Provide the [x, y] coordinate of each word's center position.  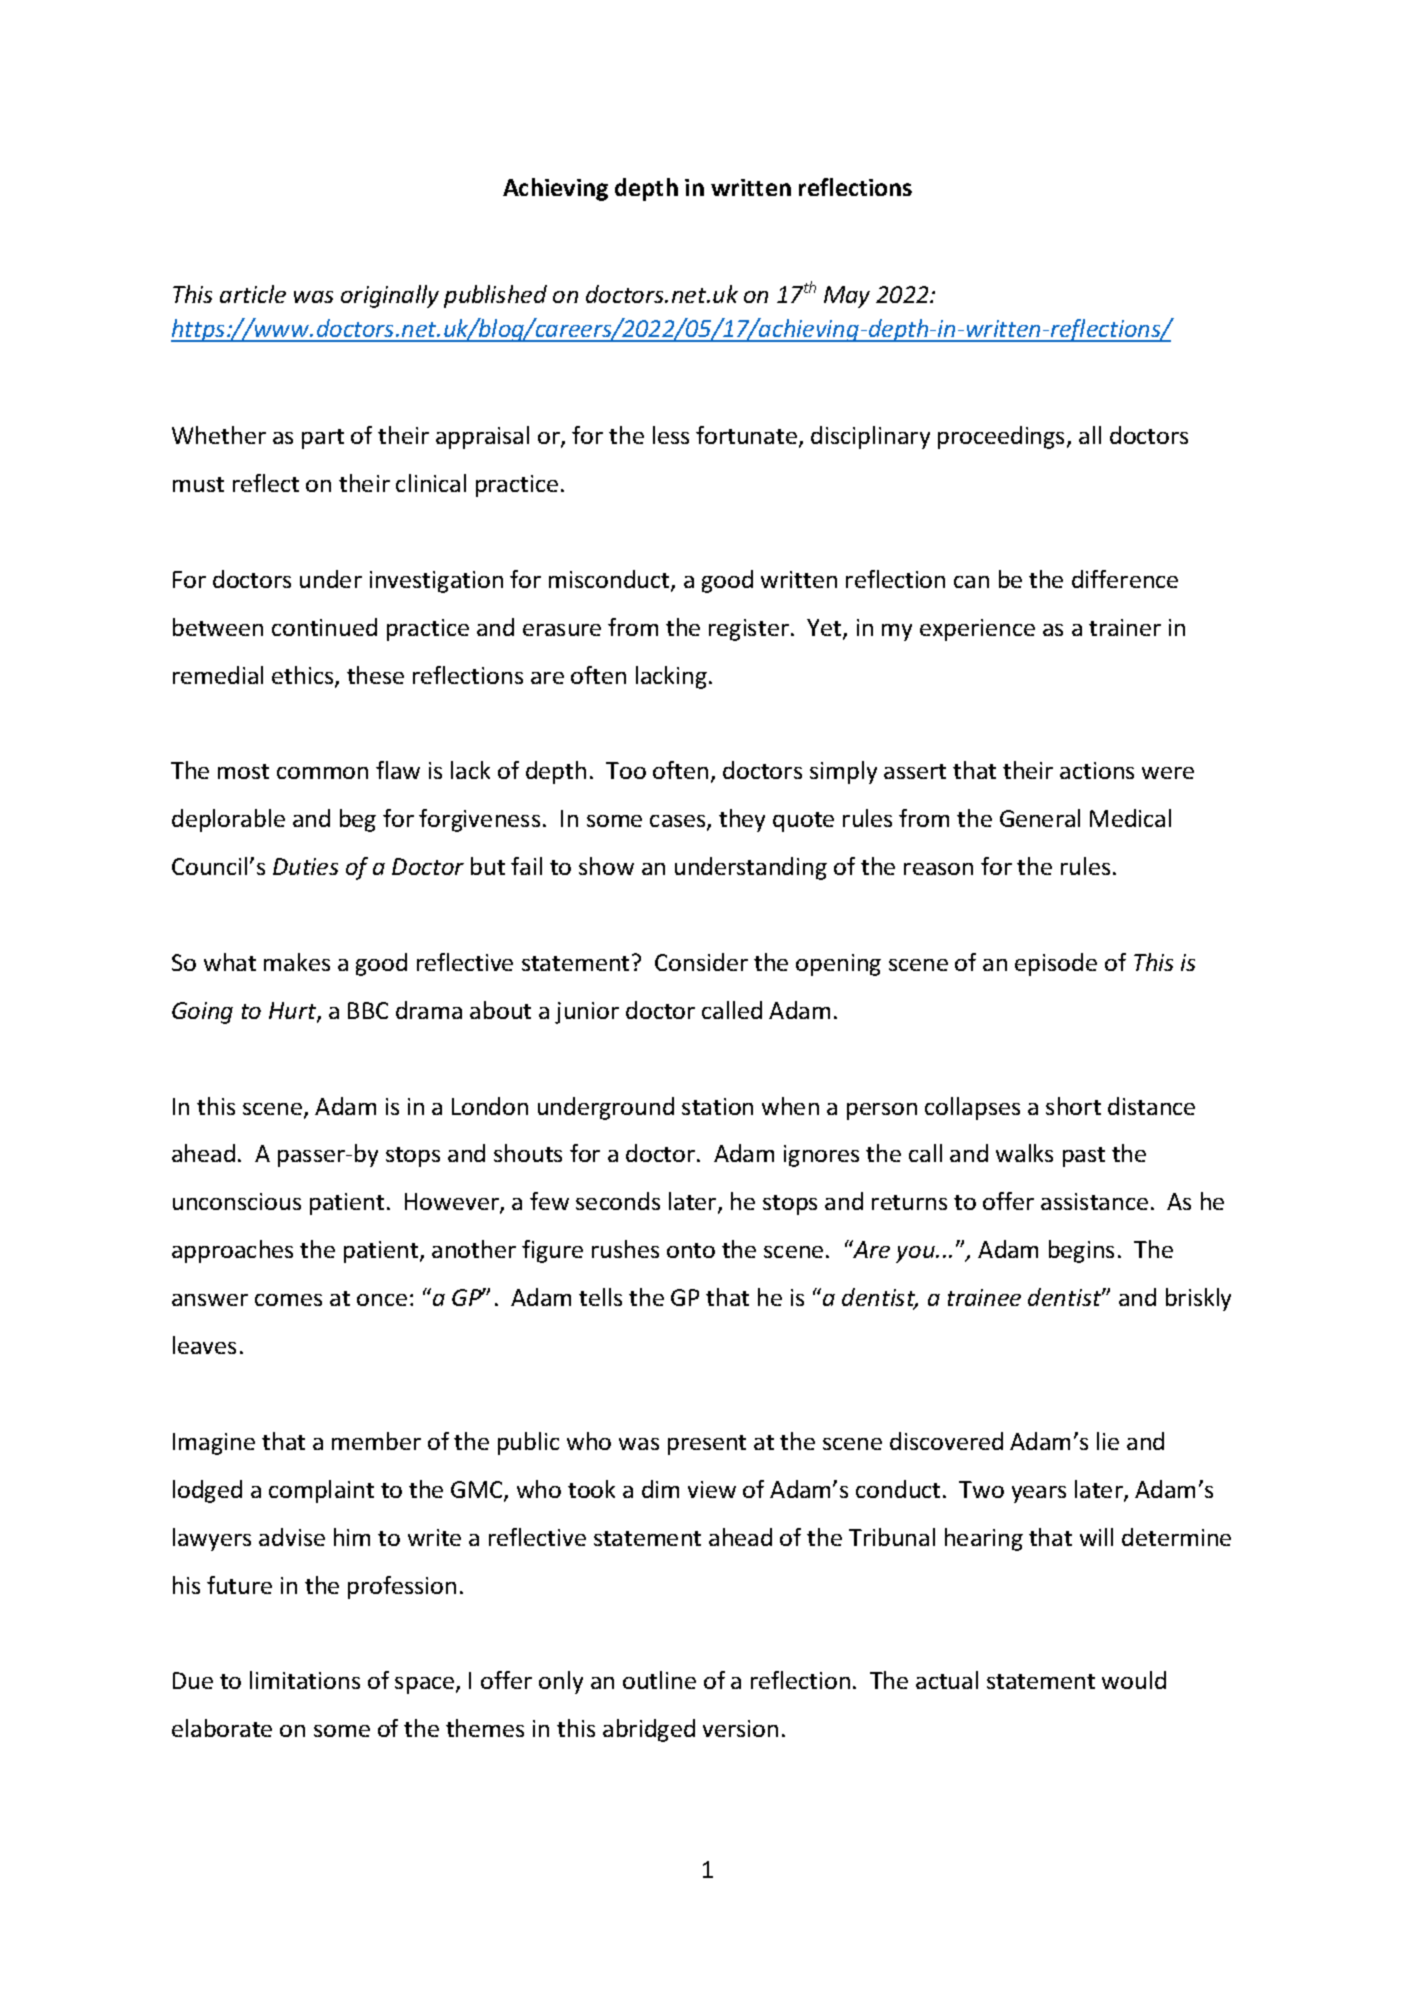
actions [1097, 770]
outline [659, 1680]
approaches [232, 1251]
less [671, 435]
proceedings [1003, 437]
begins [1081, 1251]
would [1134, 1680]
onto [691, 1250]
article [253, 294]
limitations [305, 1680]
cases [679, 822]
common [322, 773]
